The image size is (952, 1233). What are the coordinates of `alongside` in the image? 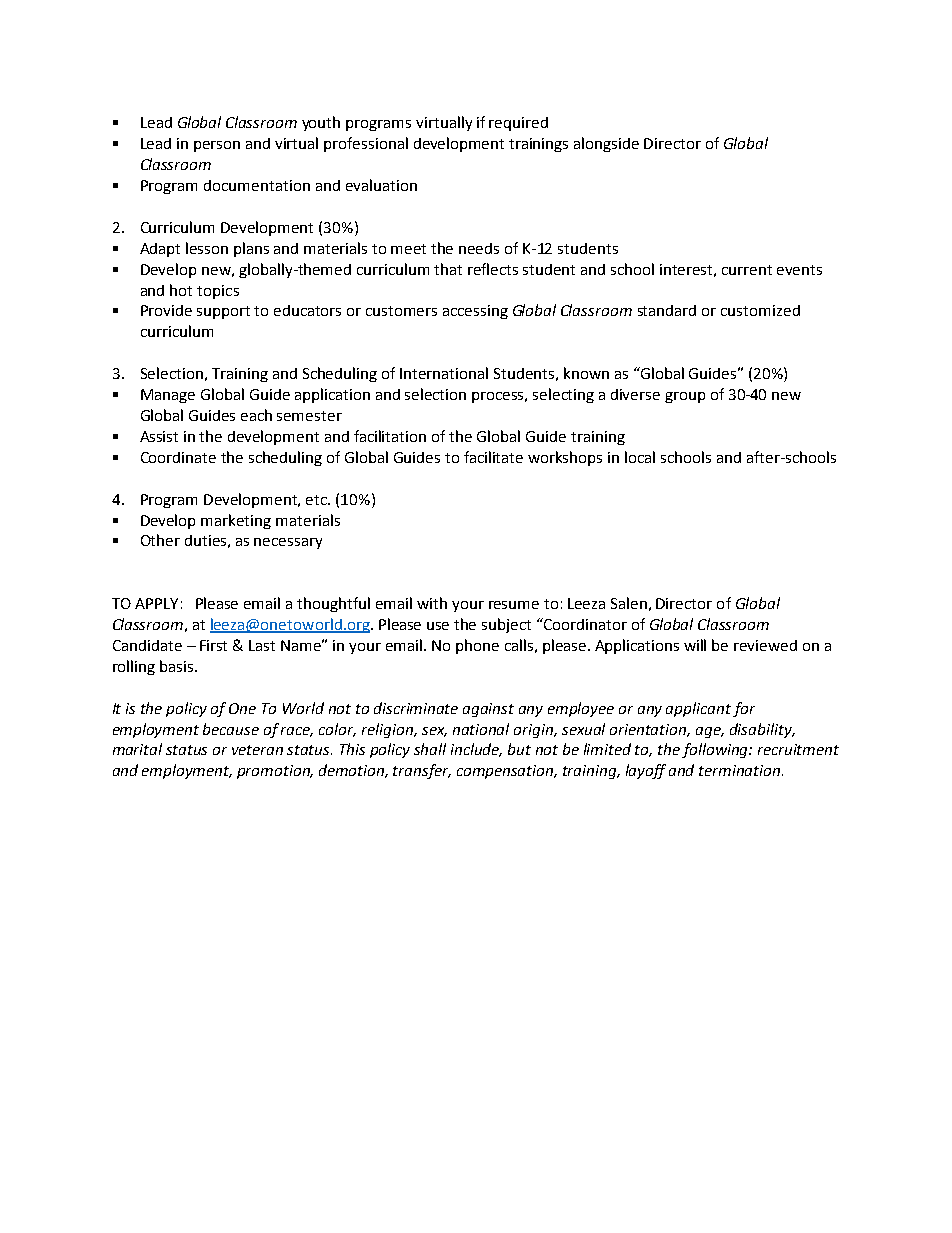 It's located at (606, 144).
